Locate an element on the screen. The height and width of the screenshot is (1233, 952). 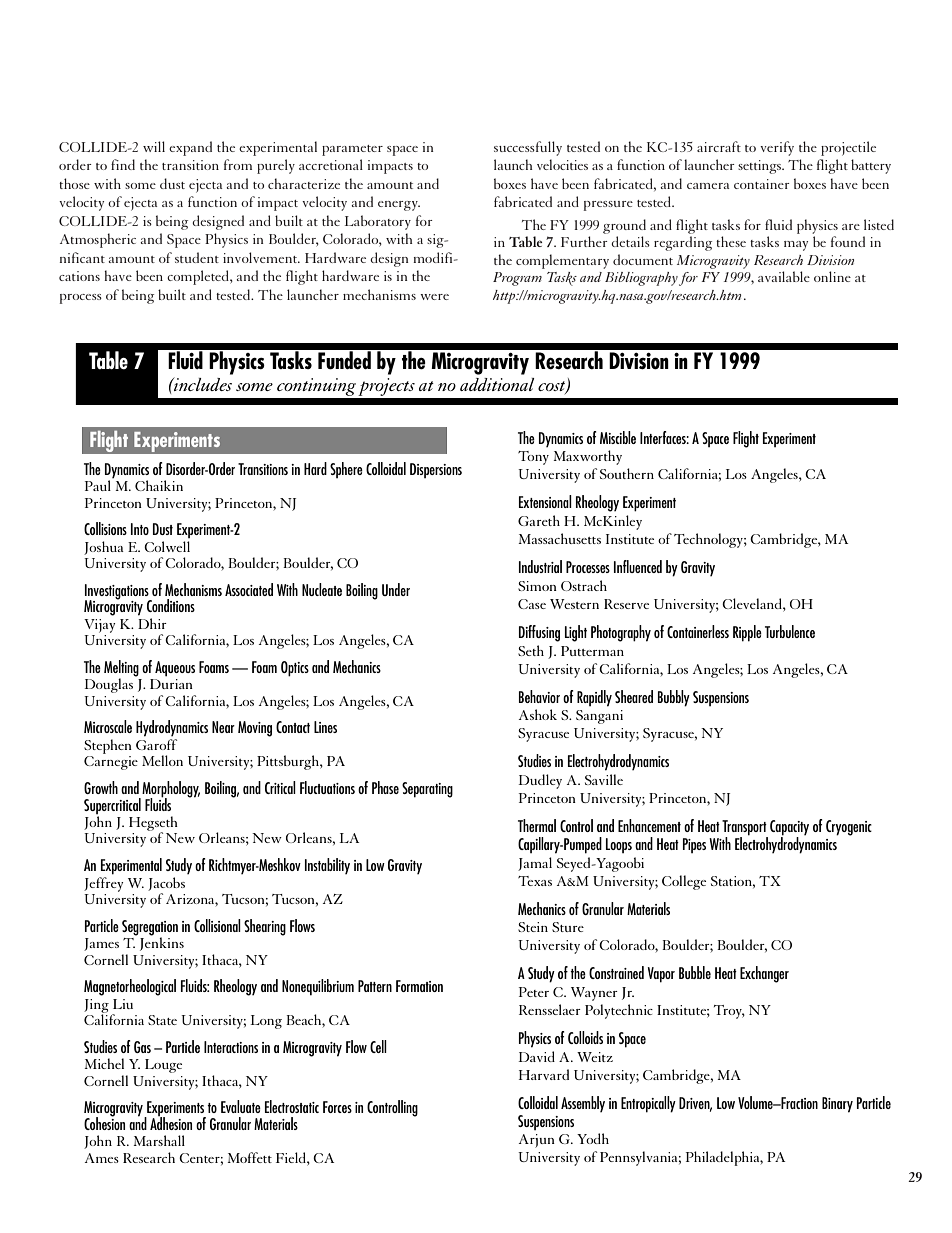
Capacity is located at coordinates (789, 829).
